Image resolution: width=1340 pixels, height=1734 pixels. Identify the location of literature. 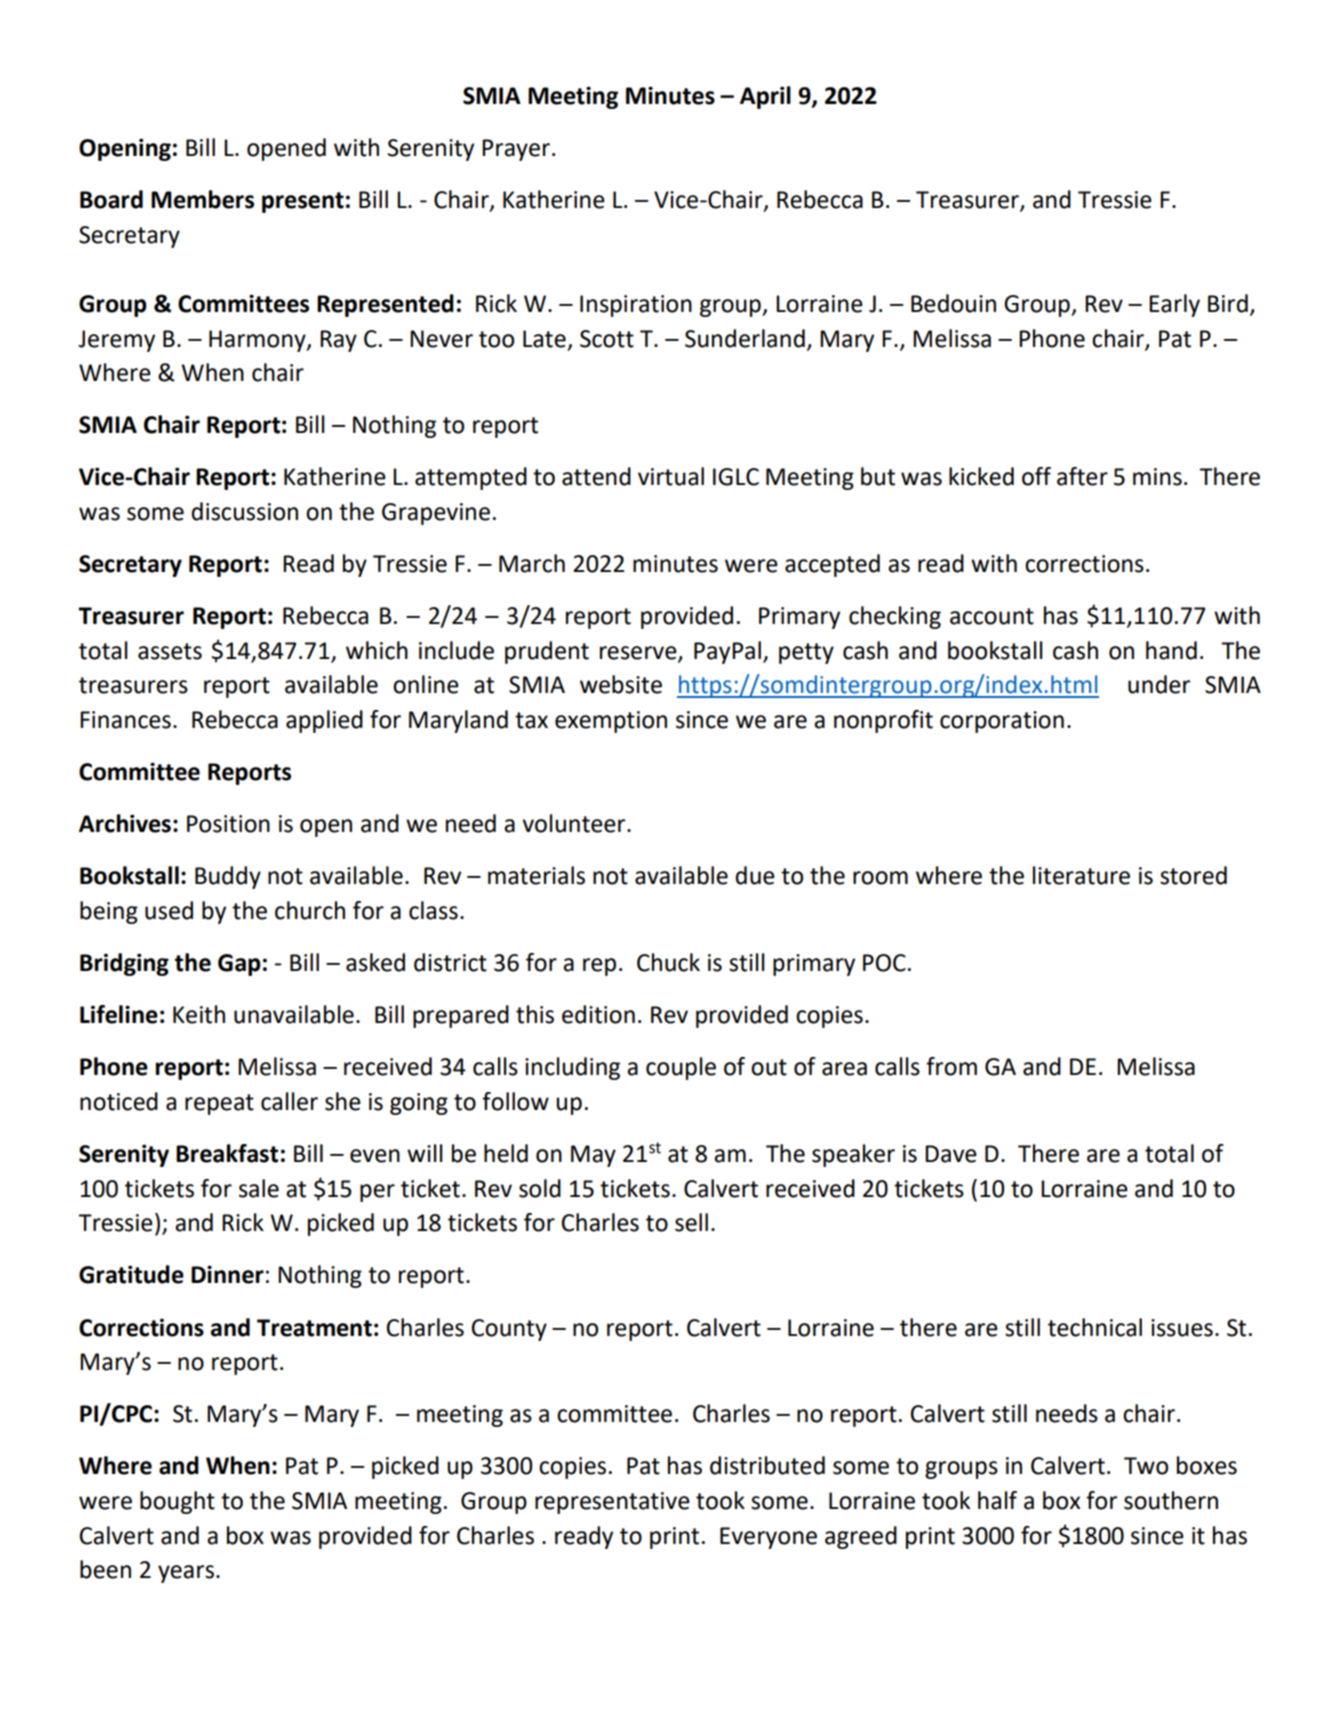
(1081, 875).
